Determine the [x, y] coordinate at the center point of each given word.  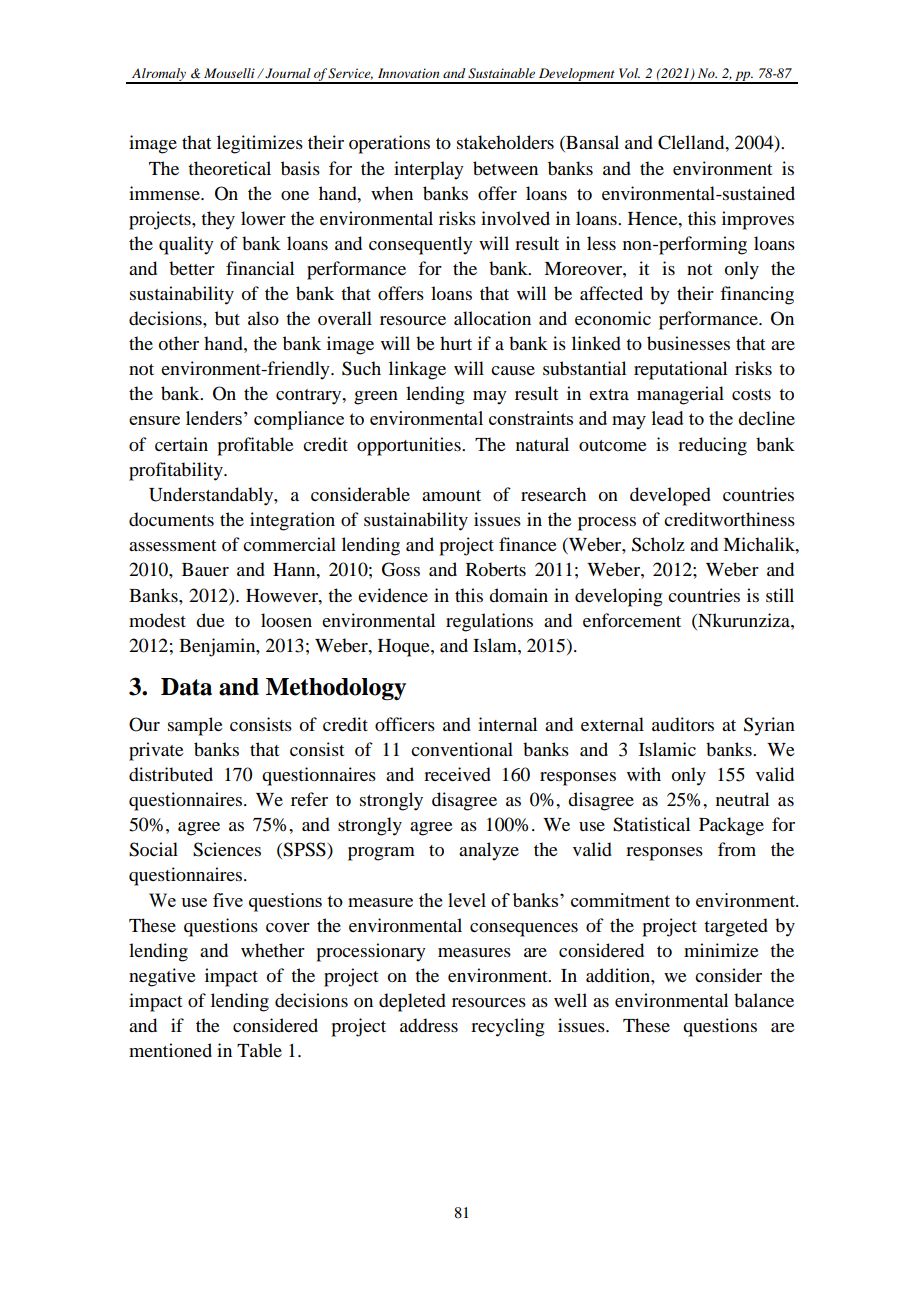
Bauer [205, 569]
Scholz [658, 544]
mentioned [170, 1050]
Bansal [591, 143]
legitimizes [260, 144]
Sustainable [501, 73]
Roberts [496, 569]
